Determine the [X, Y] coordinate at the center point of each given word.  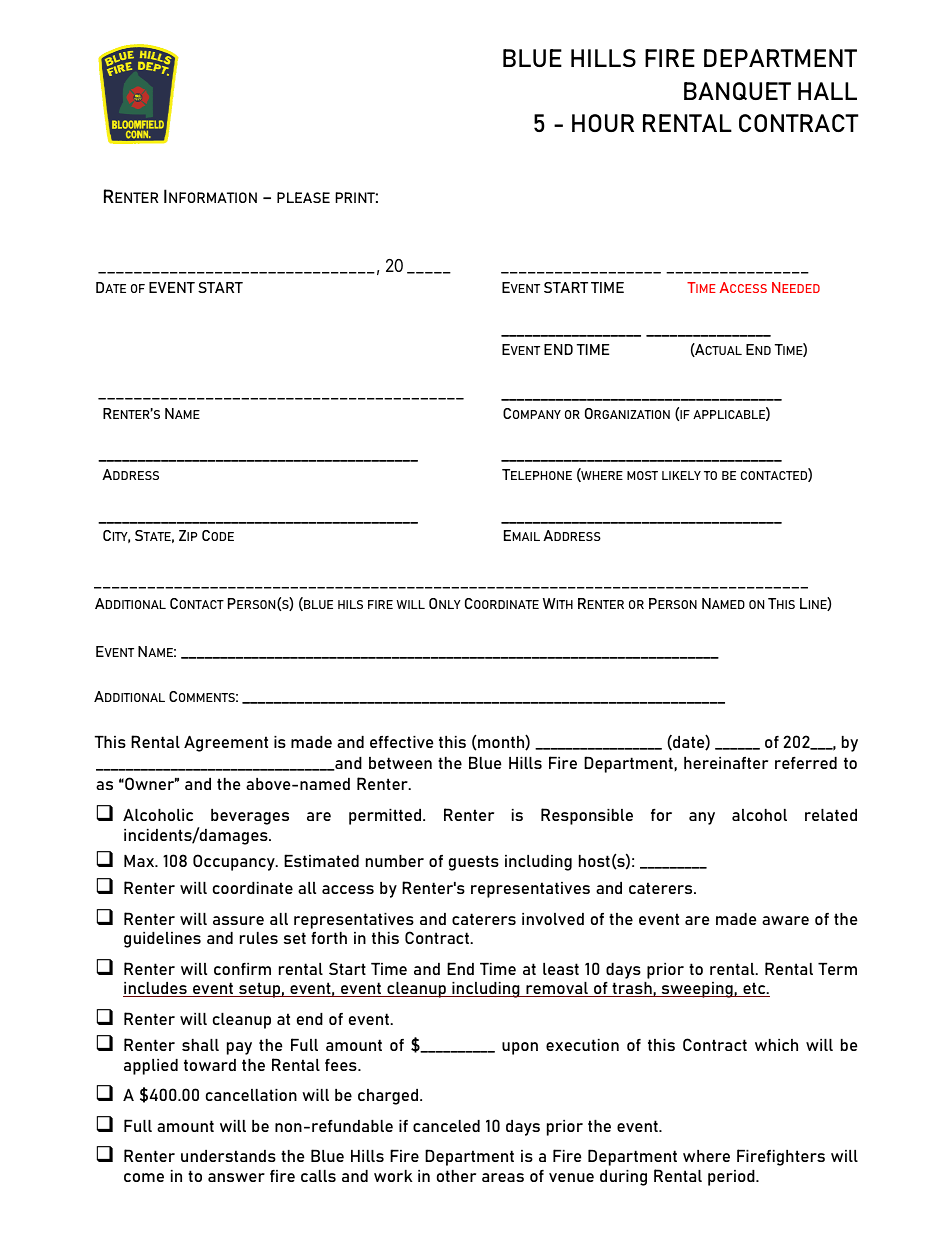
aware [785, 920]
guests [474, 863]
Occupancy [235, 862]
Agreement [226, 744]
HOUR [603, 123]
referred [806, 763]
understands [228, 1156]
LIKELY [681, 475]
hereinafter [726, 763]
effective [401, 742]
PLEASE [303, 197]
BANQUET [737, 91]
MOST [642, 475]
